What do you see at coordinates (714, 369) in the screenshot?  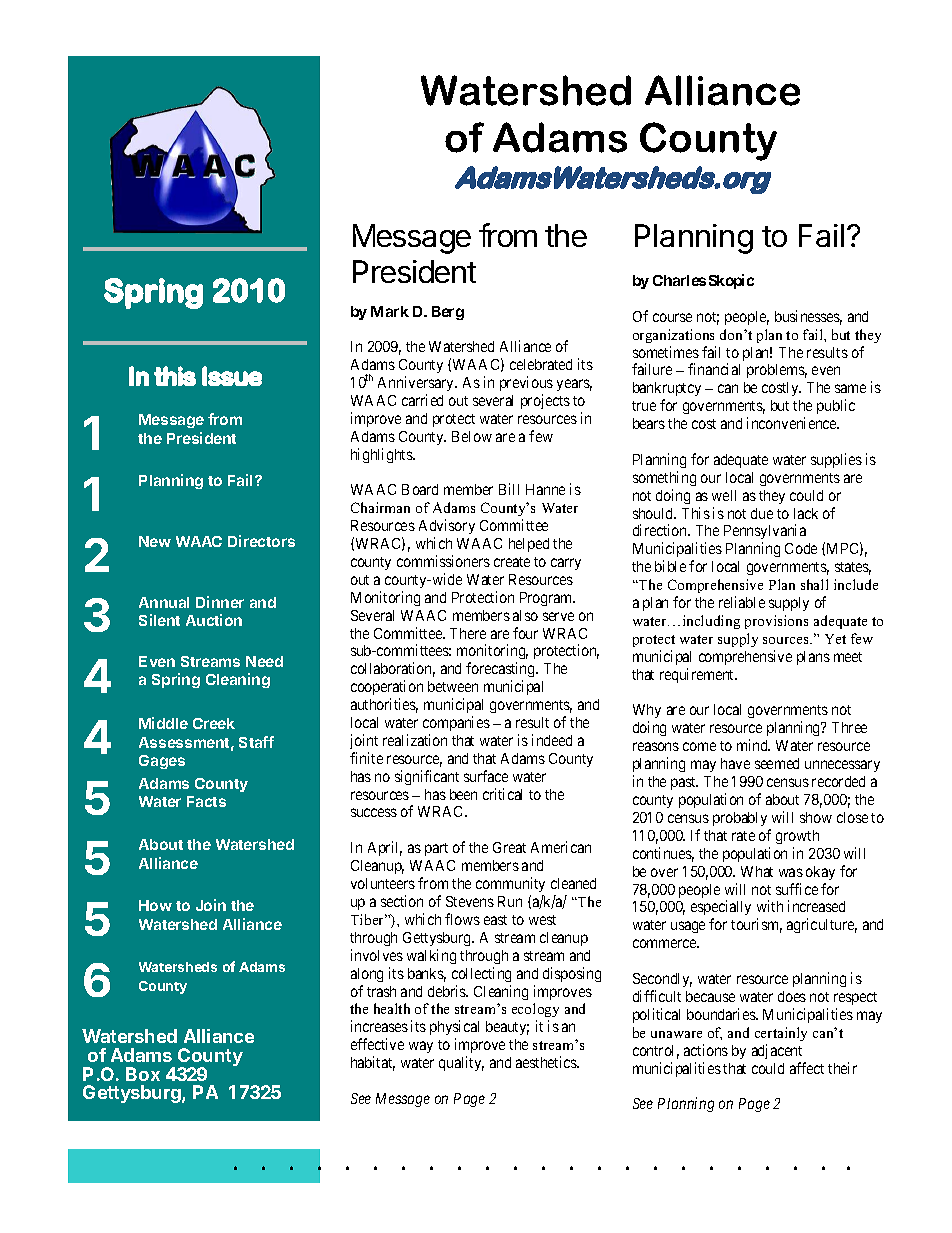 I see `financial` at bounding box center [714, 369].
